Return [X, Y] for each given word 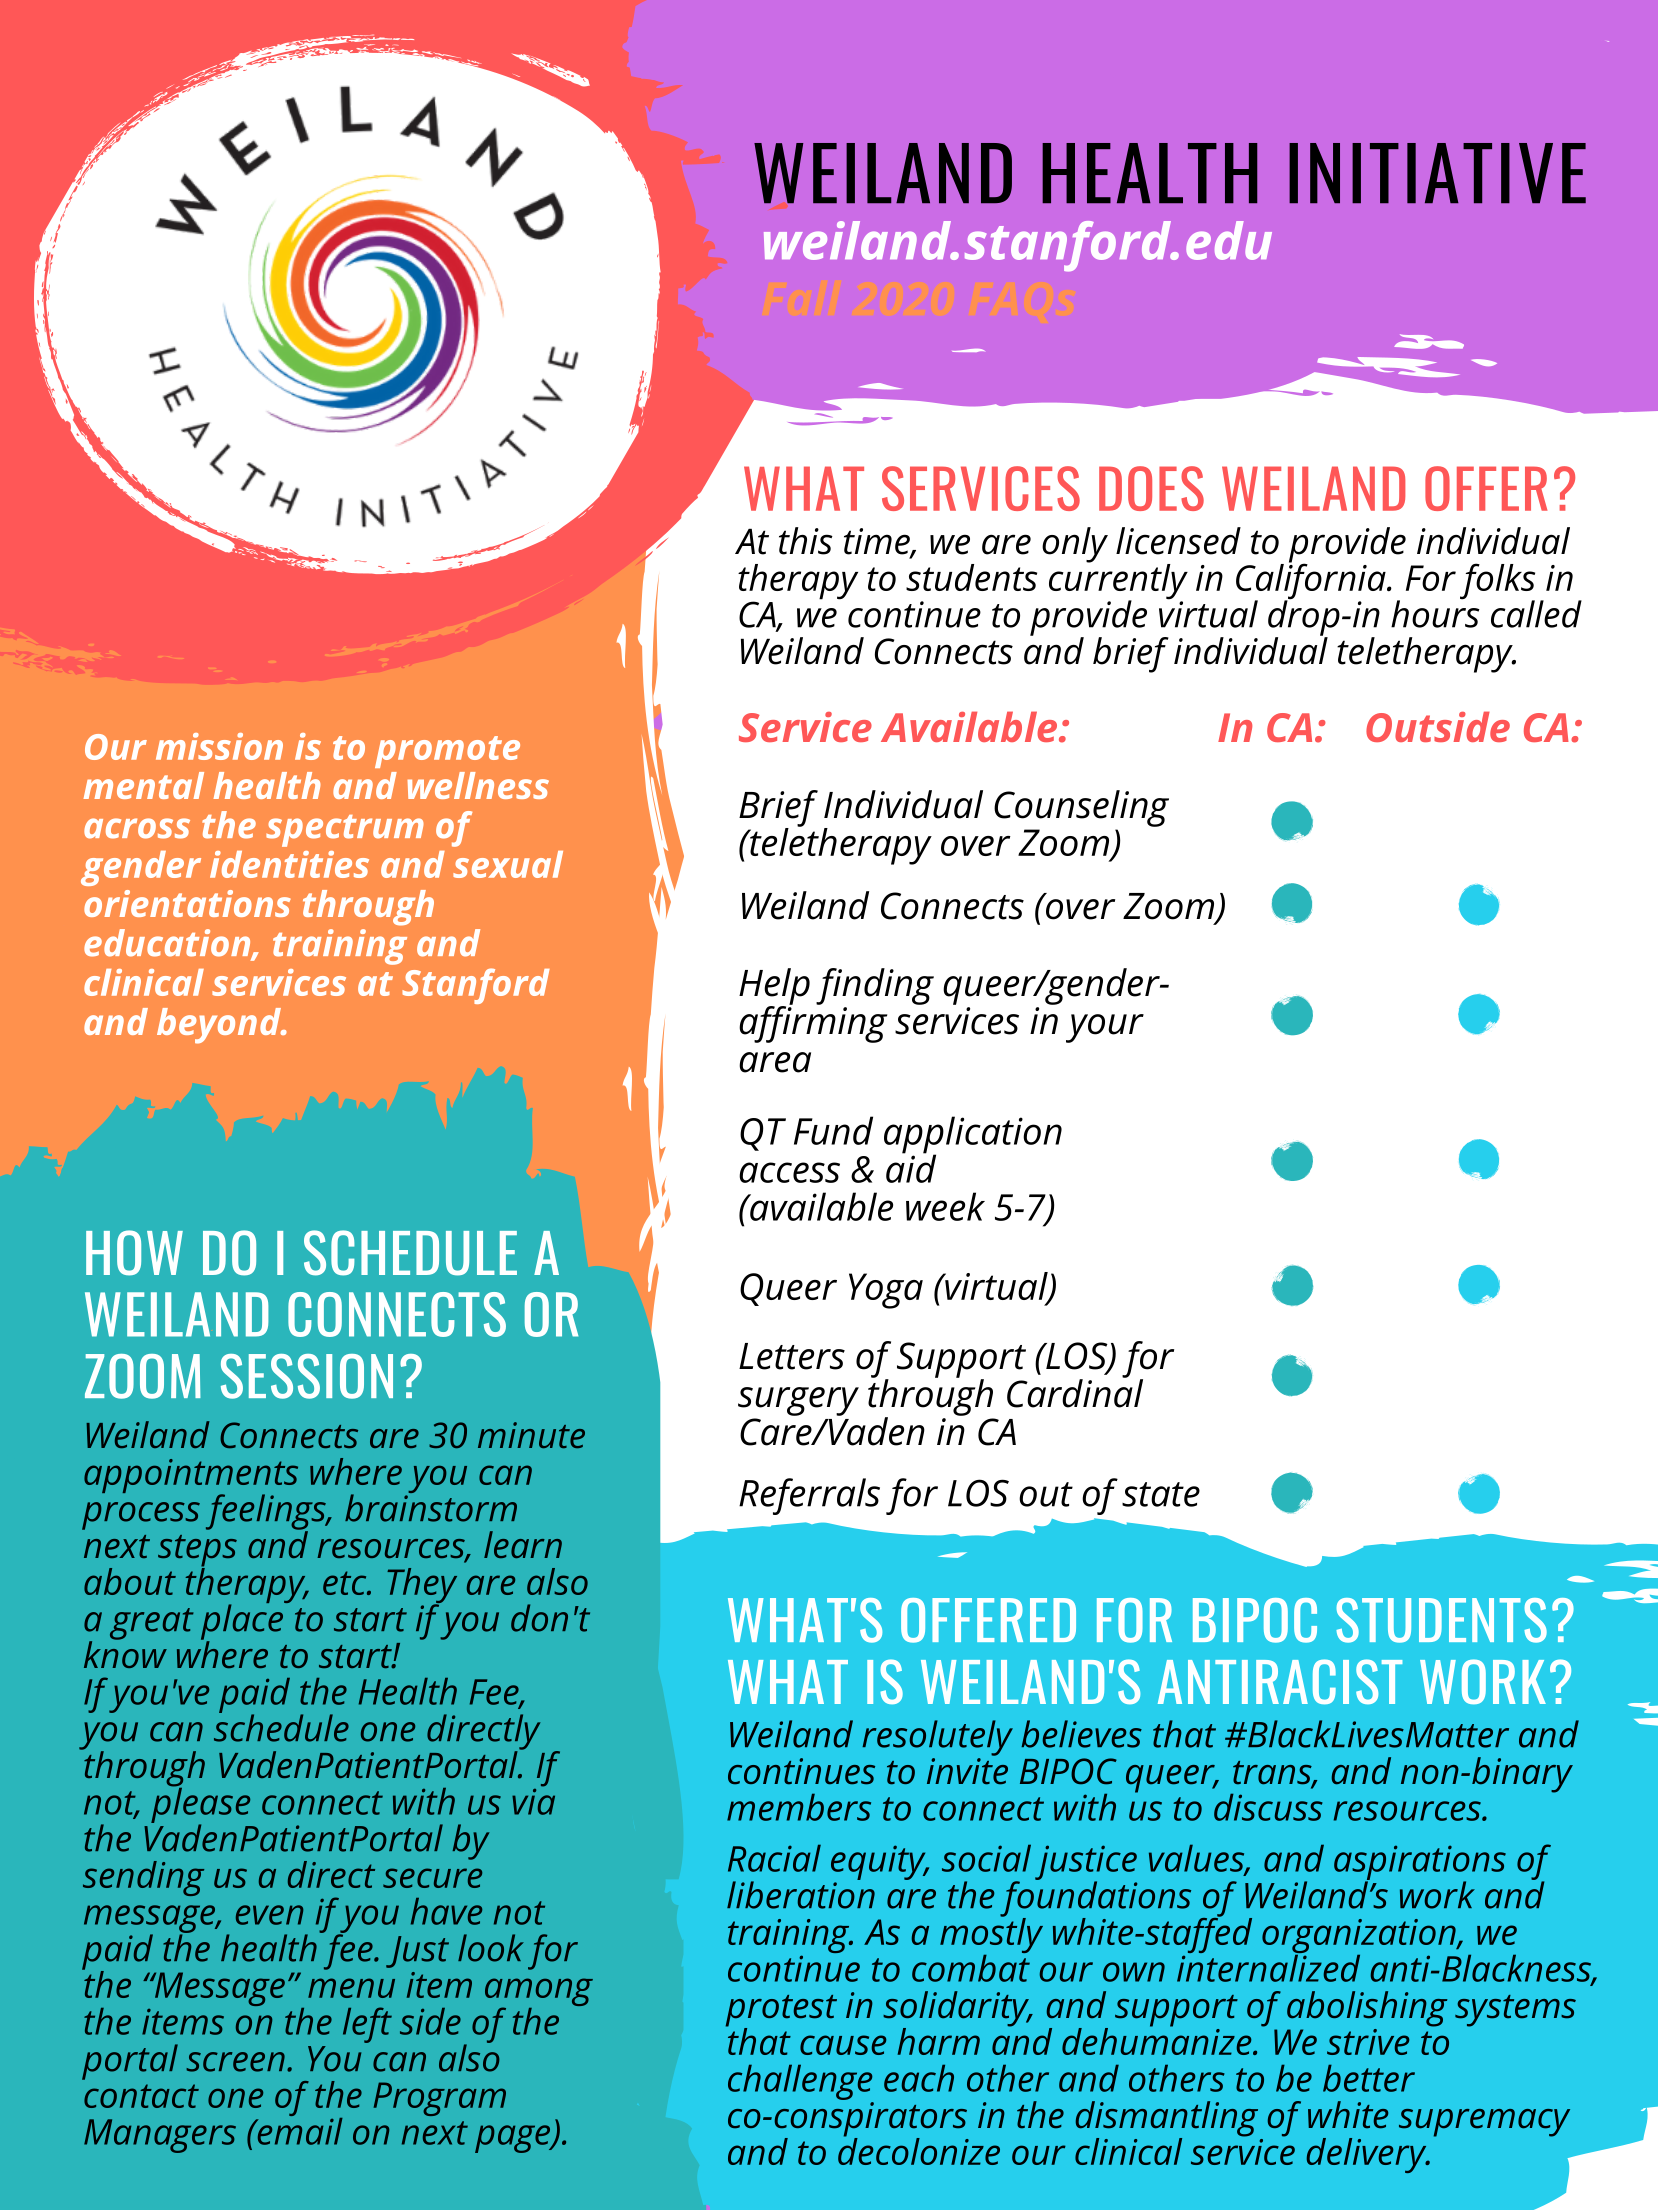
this [806, 541]
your [1105, 1028]
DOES [1151, 488]
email [299, 2130]
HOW [134, 1253]
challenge [800, 2082]
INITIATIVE [1437, 173]
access [789, 1172]
